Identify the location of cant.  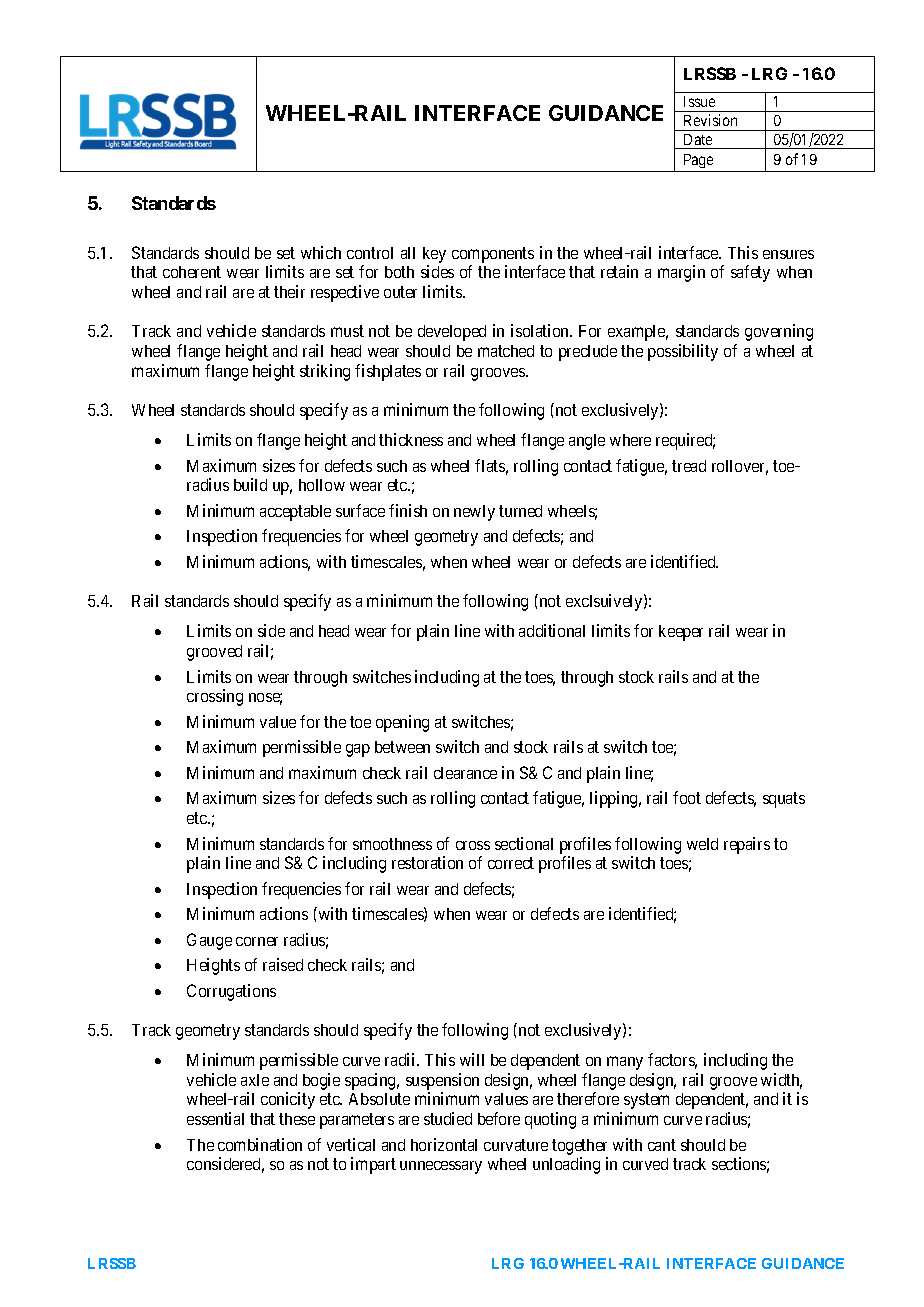
(662, 1145).
